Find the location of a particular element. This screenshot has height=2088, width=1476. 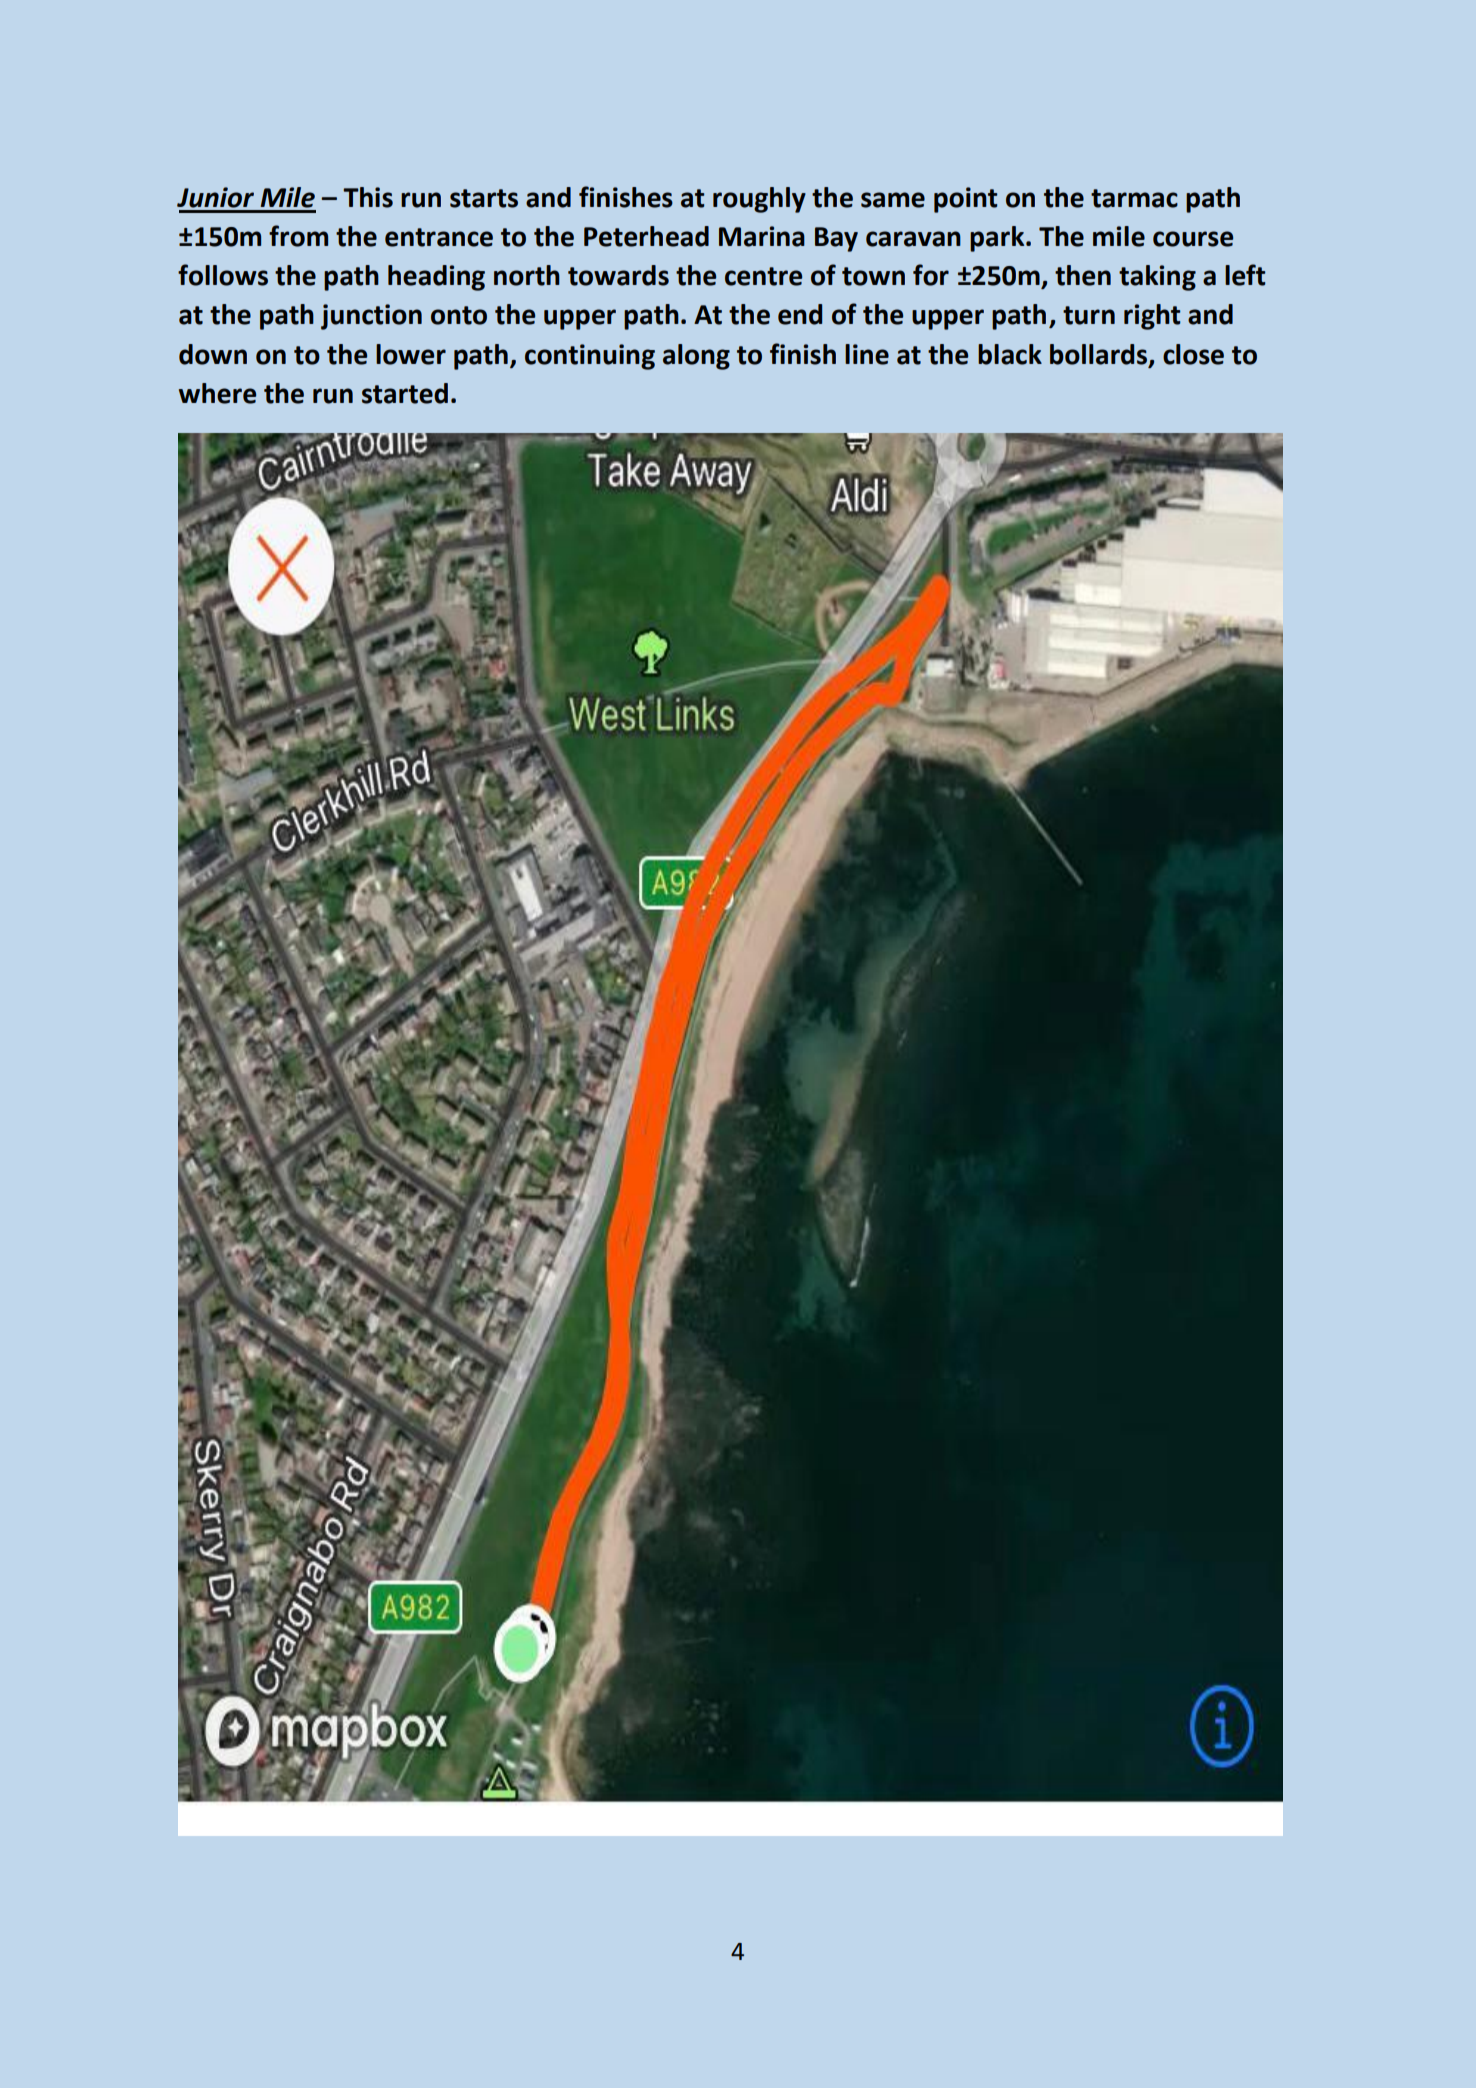

taking is located at coordinates (1157, 278).
